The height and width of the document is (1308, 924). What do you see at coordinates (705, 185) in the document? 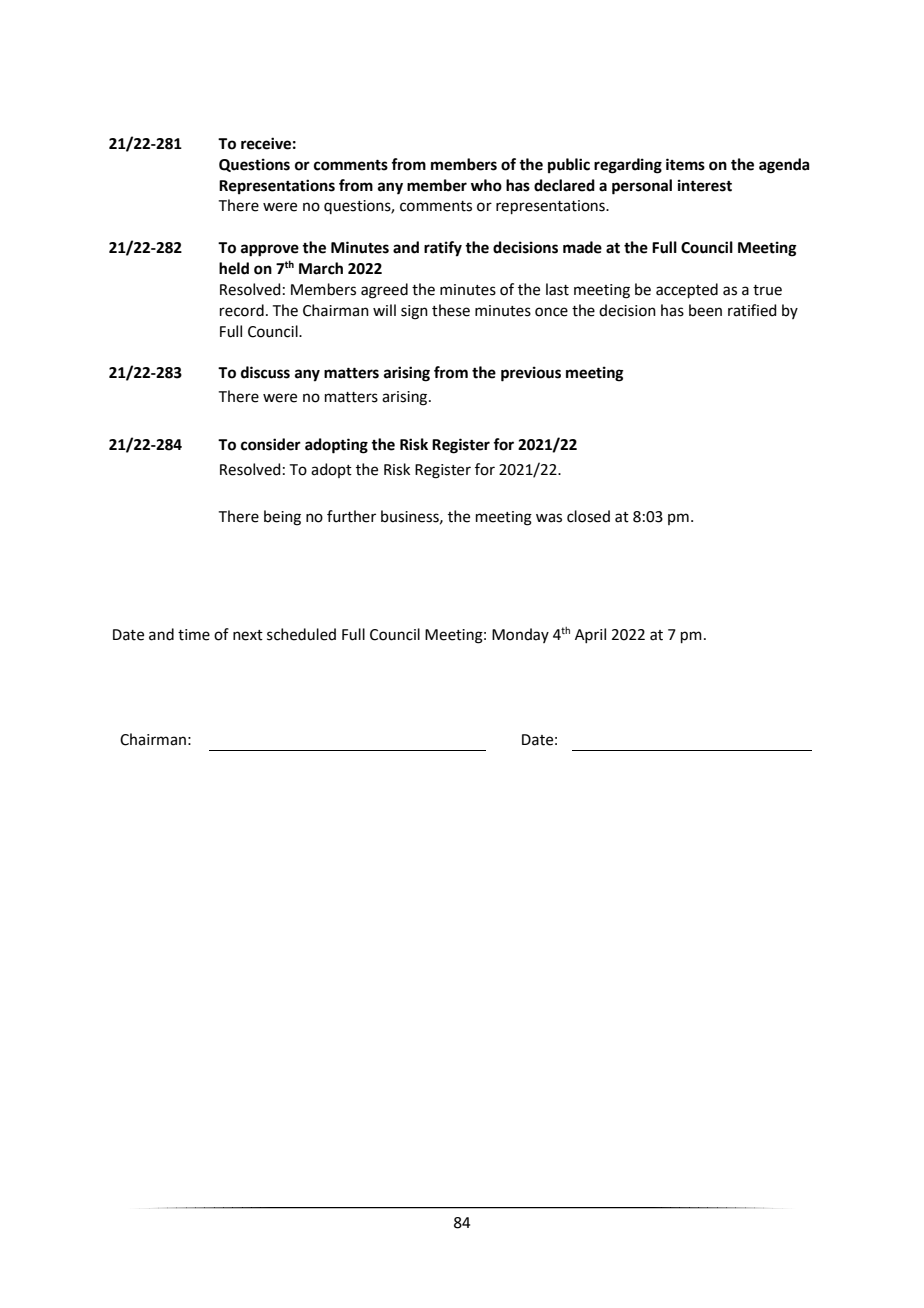
I see `interest` at bounding box center [705, 185].
